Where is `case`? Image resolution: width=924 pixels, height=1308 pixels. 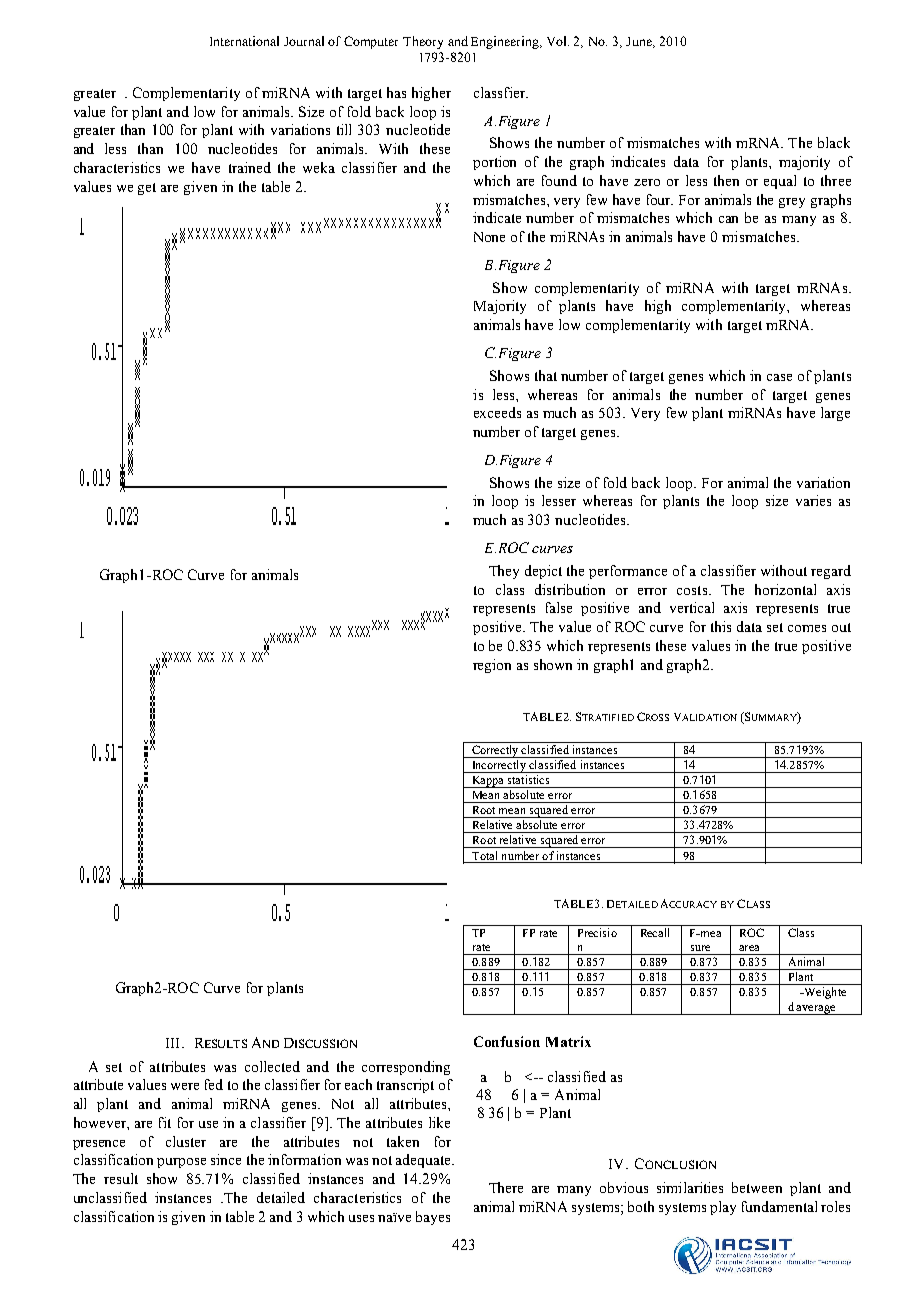
case is located at coordinates (779, 377).
